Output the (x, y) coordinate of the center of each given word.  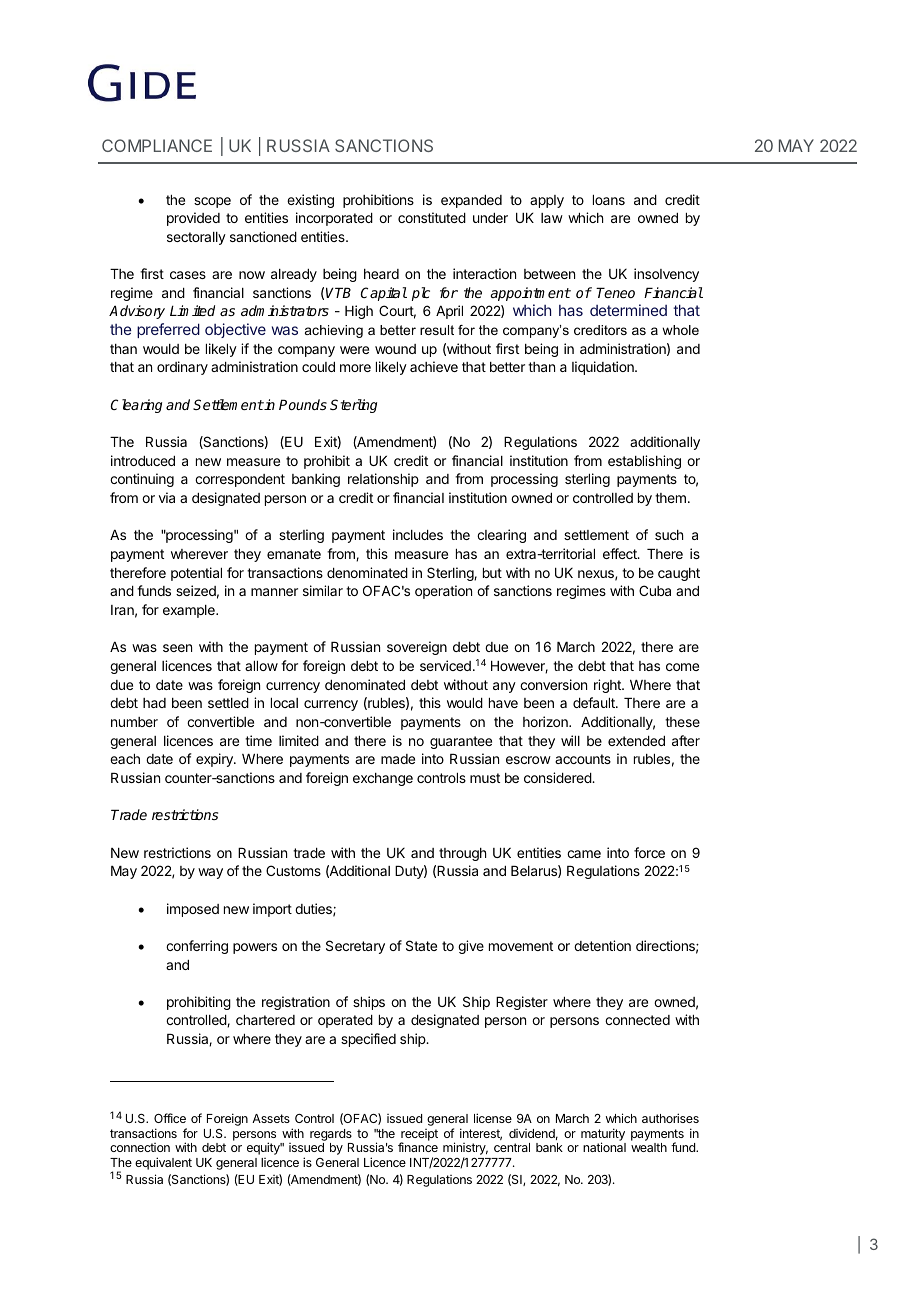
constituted (432, 217)
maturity (603, 1136)
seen (177, 648)
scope (212, 202)
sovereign (417, 648)
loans (609, 200)
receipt (418, 1136)
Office (170, 1118)
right (608, 686)
